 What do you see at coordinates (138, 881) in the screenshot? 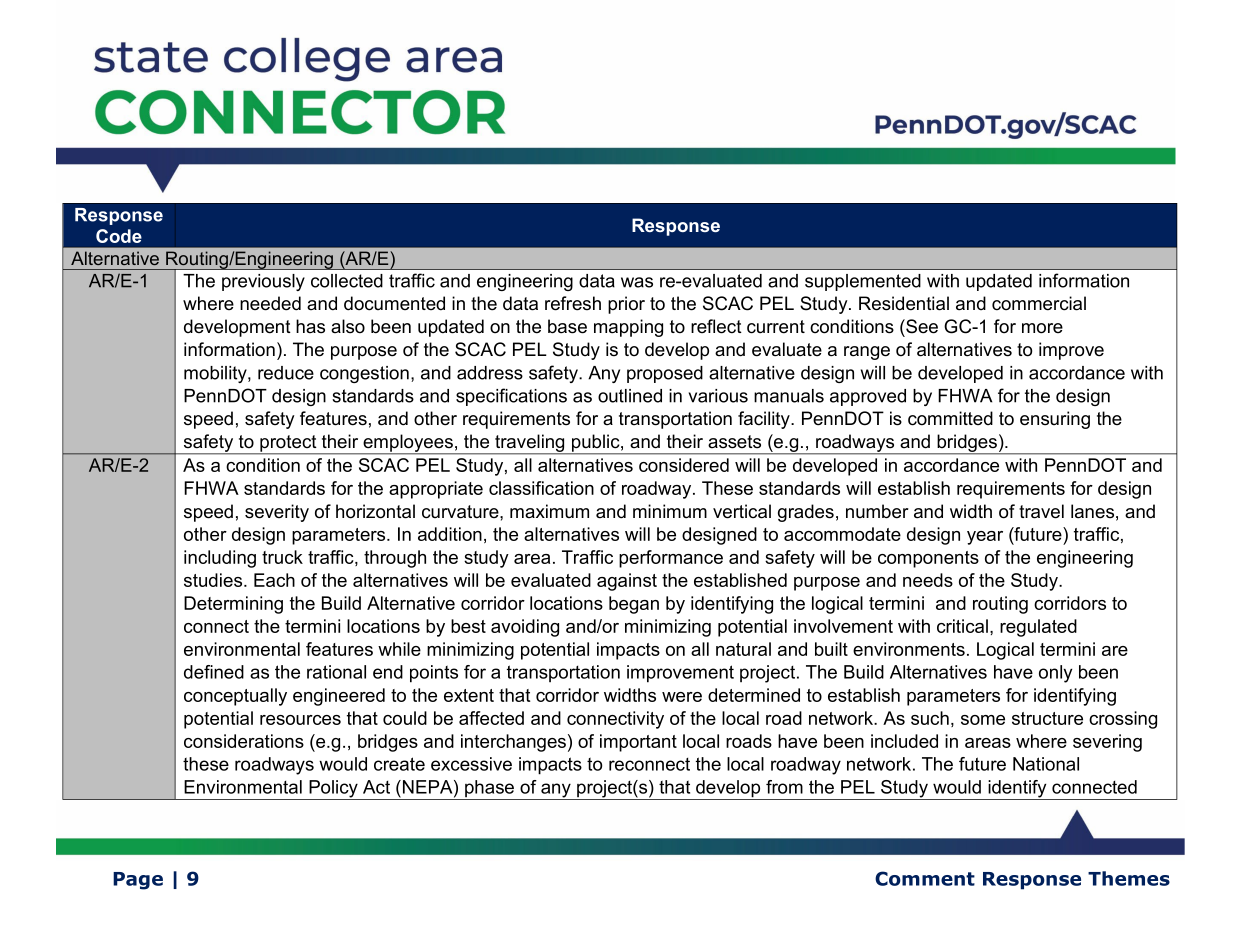
I see `Page` at bounding box center [138, 881].
